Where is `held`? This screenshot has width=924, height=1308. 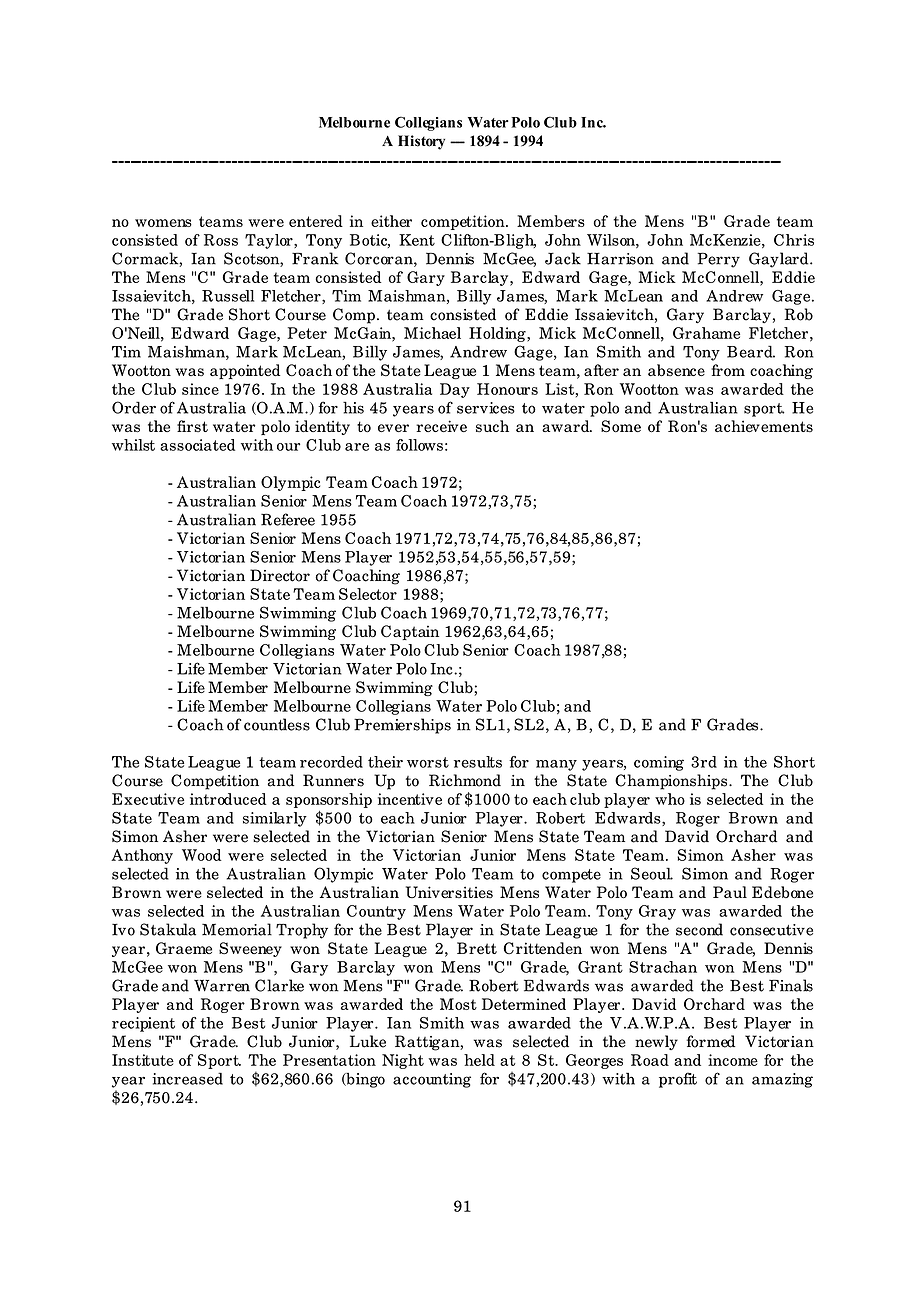
held is located at coordinates (479, 1060).
